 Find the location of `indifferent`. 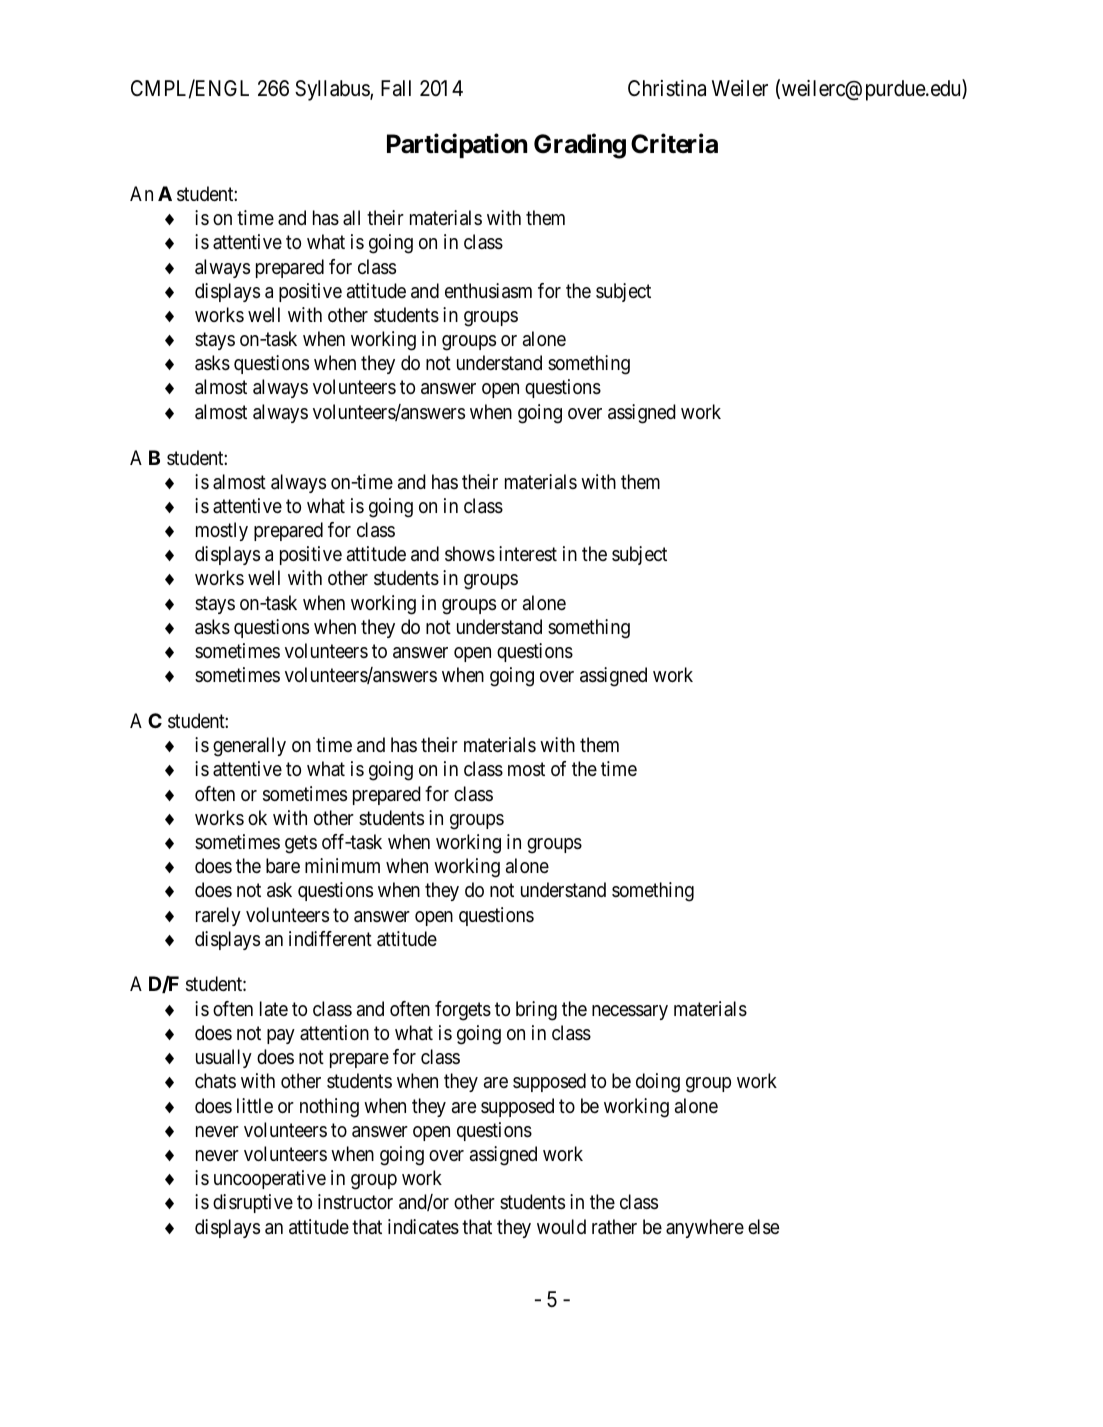

indifferent is located at coordinates (330, 939).
